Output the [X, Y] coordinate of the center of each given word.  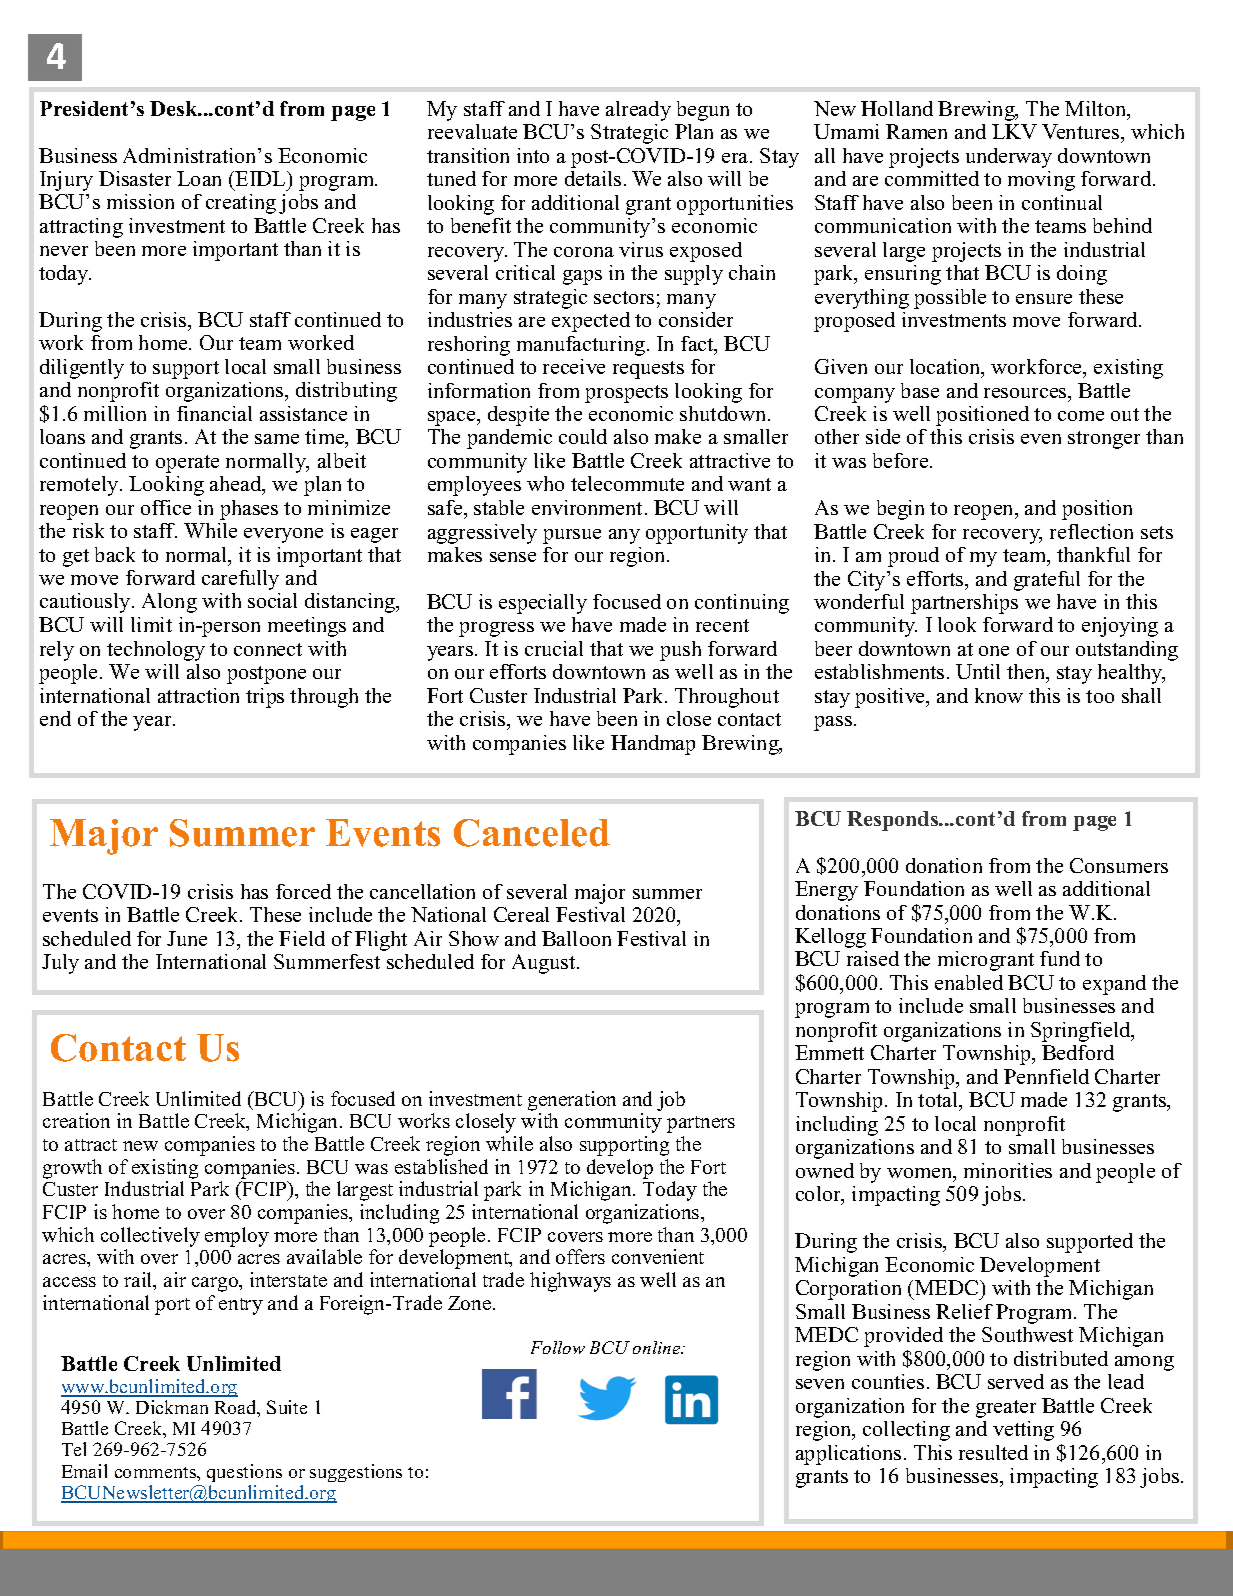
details [593, 178]
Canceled [532, 833]
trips [265, 698]
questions [244, 1473]
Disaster [135, 178]
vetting [1023, 1431]
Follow [558, 1347]
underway [1009, 158]
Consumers [1119, 865]
